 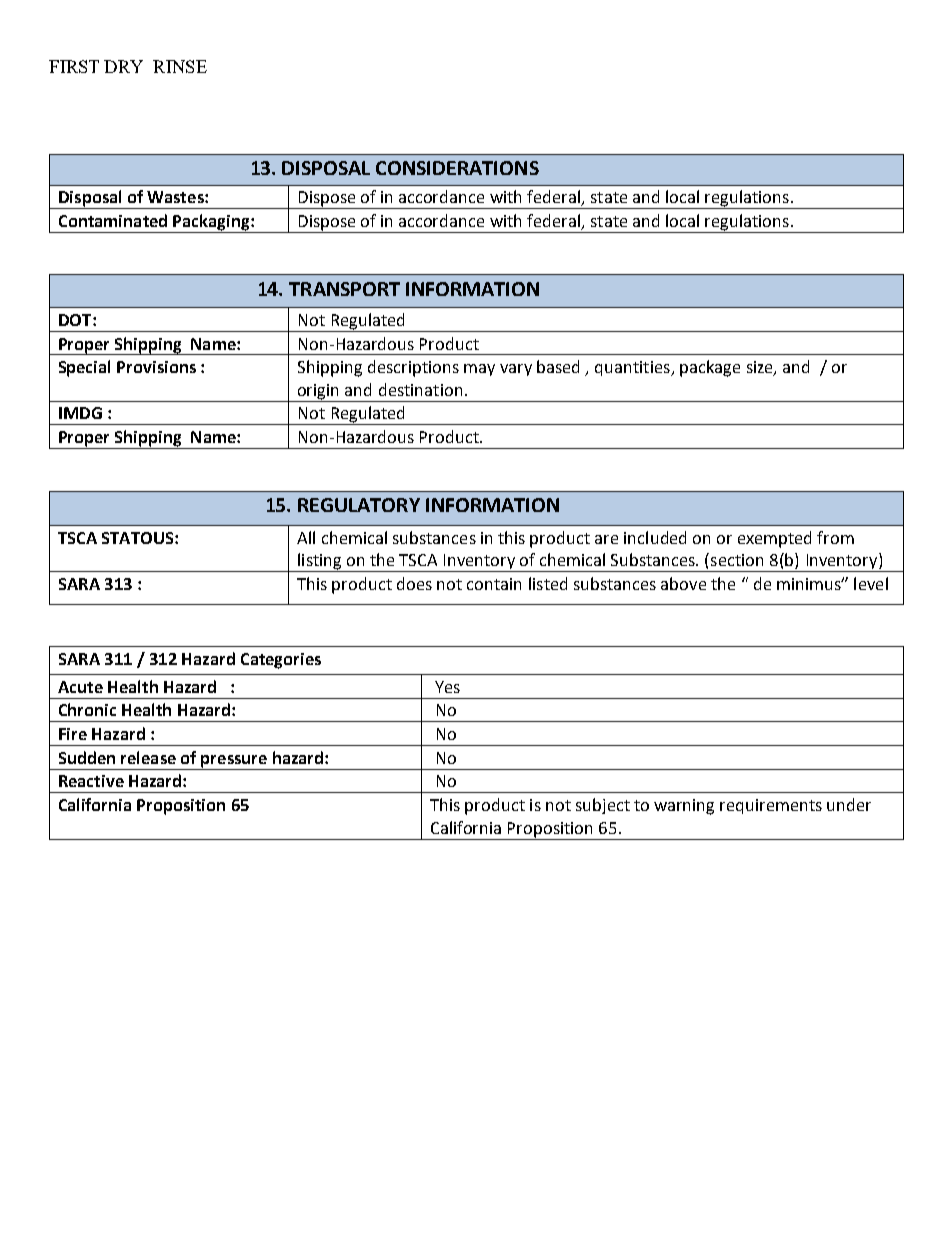 What do you see at coordinates (603, 806) in the image?
I see `subject` at bounding box center [603, 806].
